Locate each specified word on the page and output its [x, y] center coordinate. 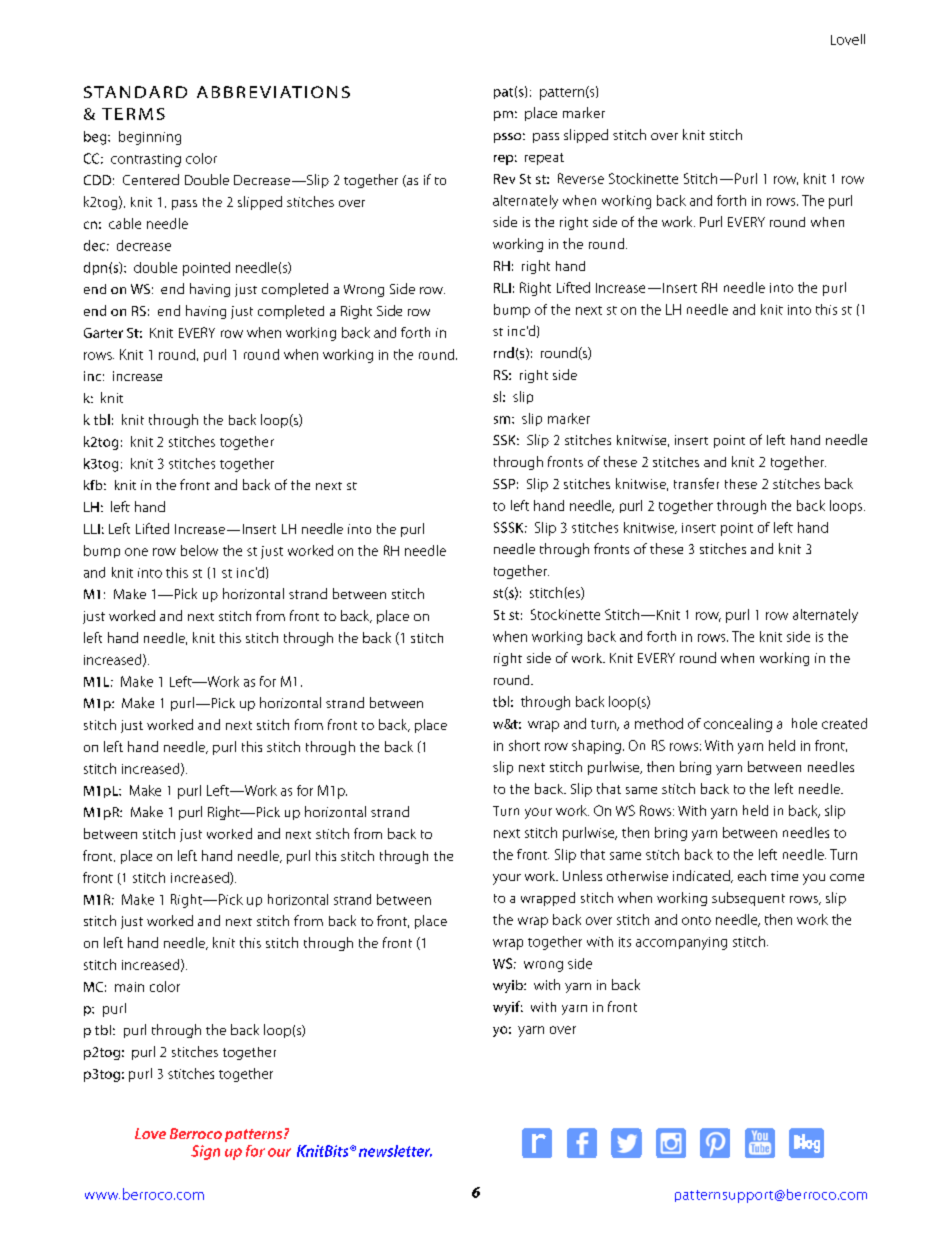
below [199, 550]
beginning [150, 138]
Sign [205, 1152]
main [129, 987]
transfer [696, 483]
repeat [544, 159]
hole [804, 723]
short [524, 745]
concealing [738, 725]
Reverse [581, 178]
